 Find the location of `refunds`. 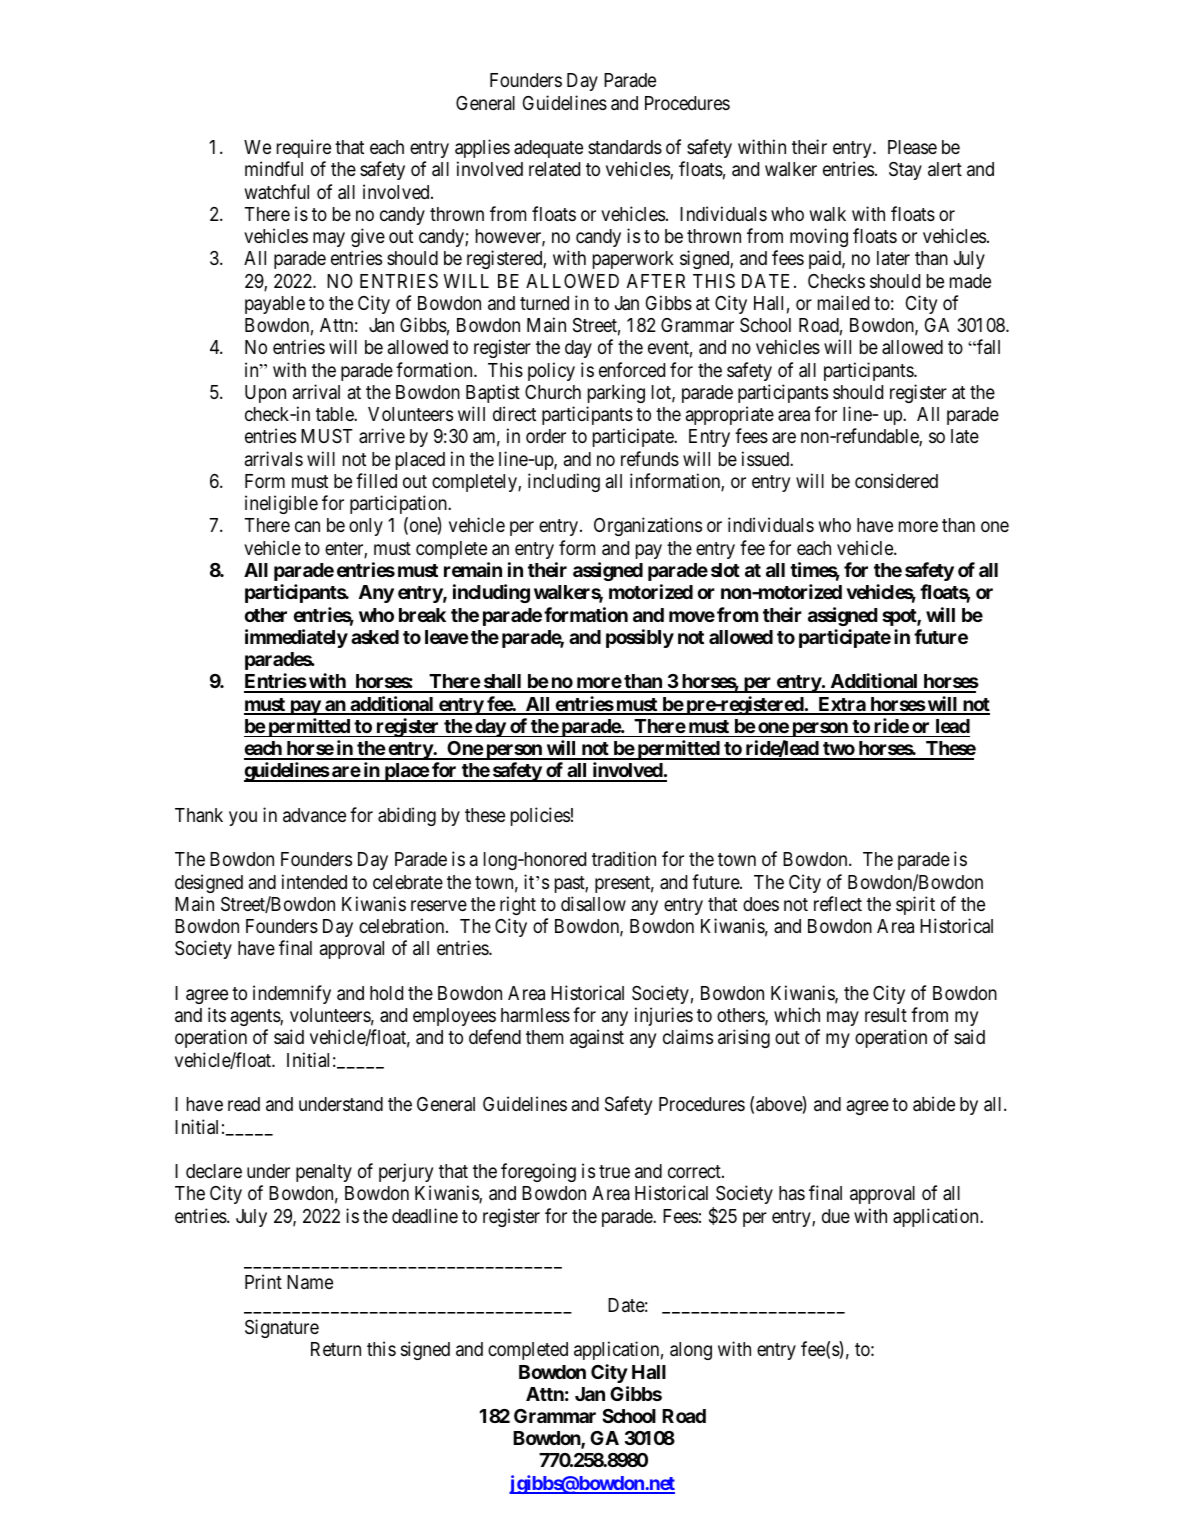

refunds is located at coordinates (650, 458).
